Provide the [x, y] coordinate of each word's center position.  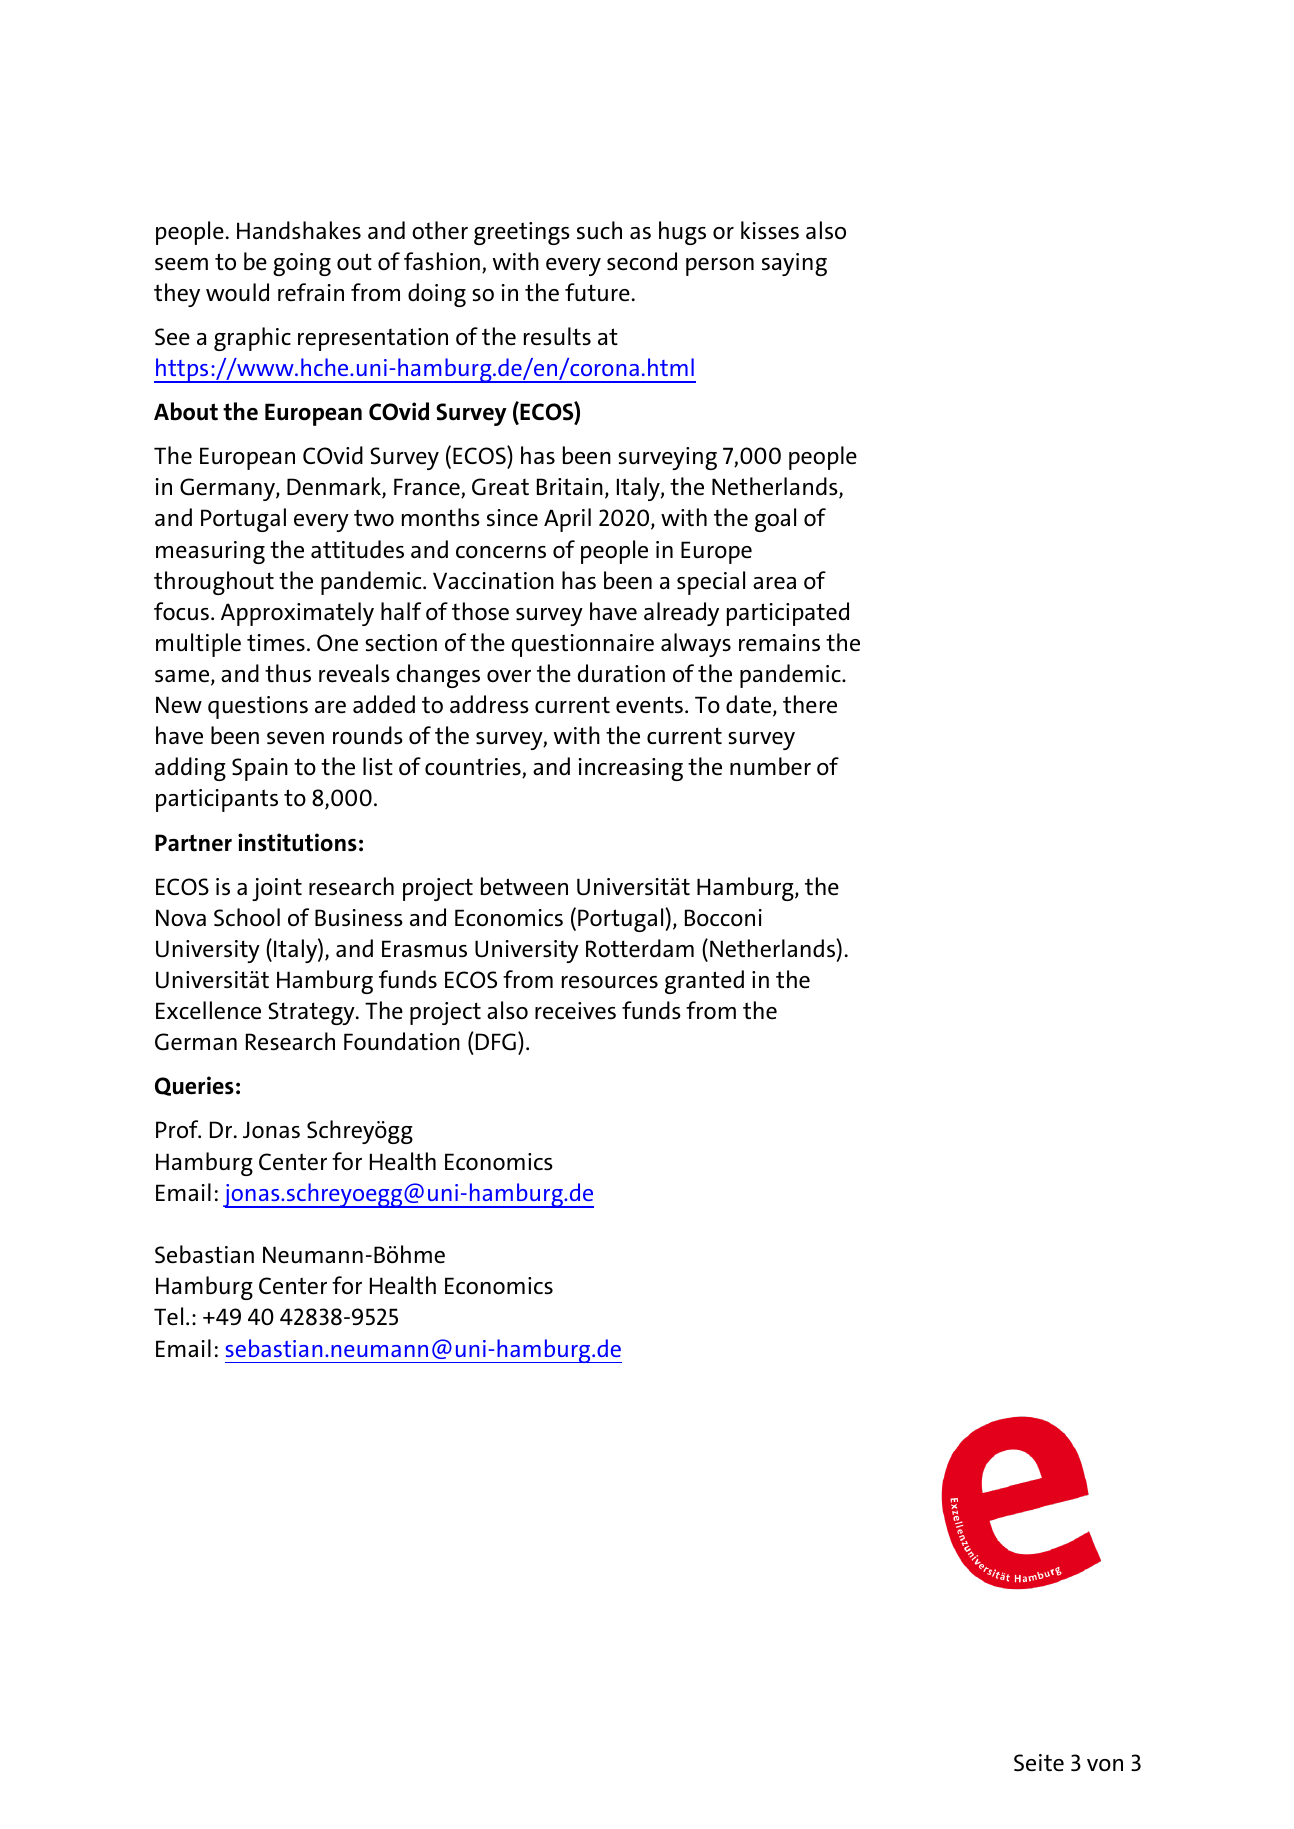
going [302, 264]
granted [704, 982]
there [810, 704]
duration [621, 673]
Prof [178, 1129]
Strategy [312, 1013]
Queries [194, 1086]
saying [794, 264]
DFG [494, 1041]
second [642, 261]
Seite [1039, 1763]
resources [610, 982]
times [276, 643]
